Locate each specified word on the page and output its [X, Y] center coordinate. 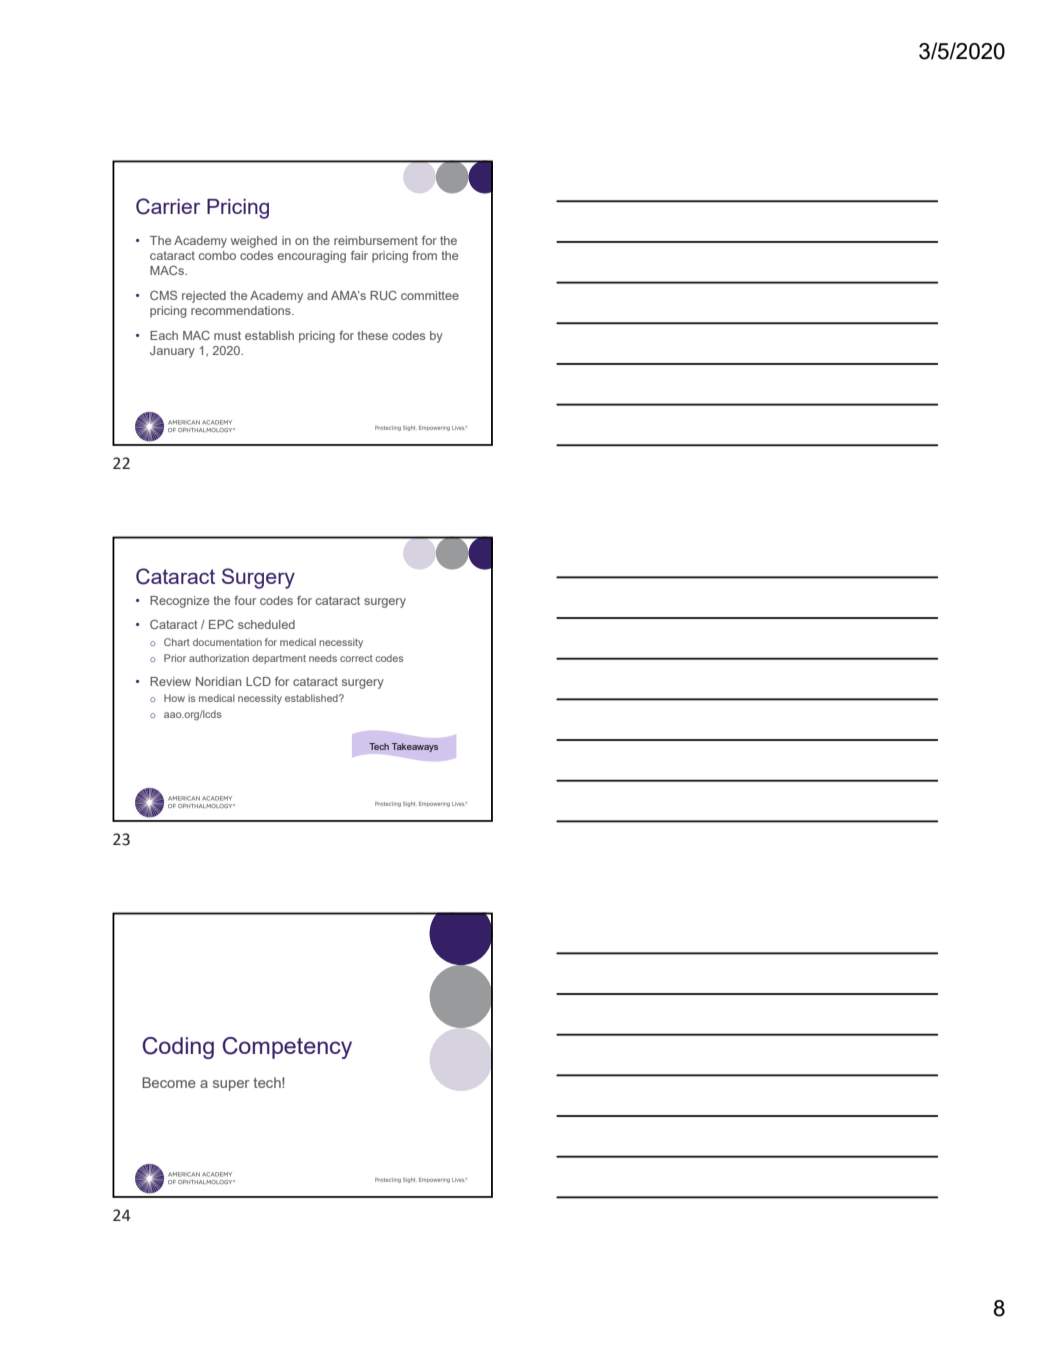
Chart [177, 642]
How [174, 698]
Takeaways [415, 747]
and [317, 295]
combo [217, 255]
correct [356, 658]
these [372, 335]
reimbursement [376, 240]
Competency [287, 1048]
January [172, 352]
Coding [178, 1048]
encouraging [312, 257]
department [279, 659]
